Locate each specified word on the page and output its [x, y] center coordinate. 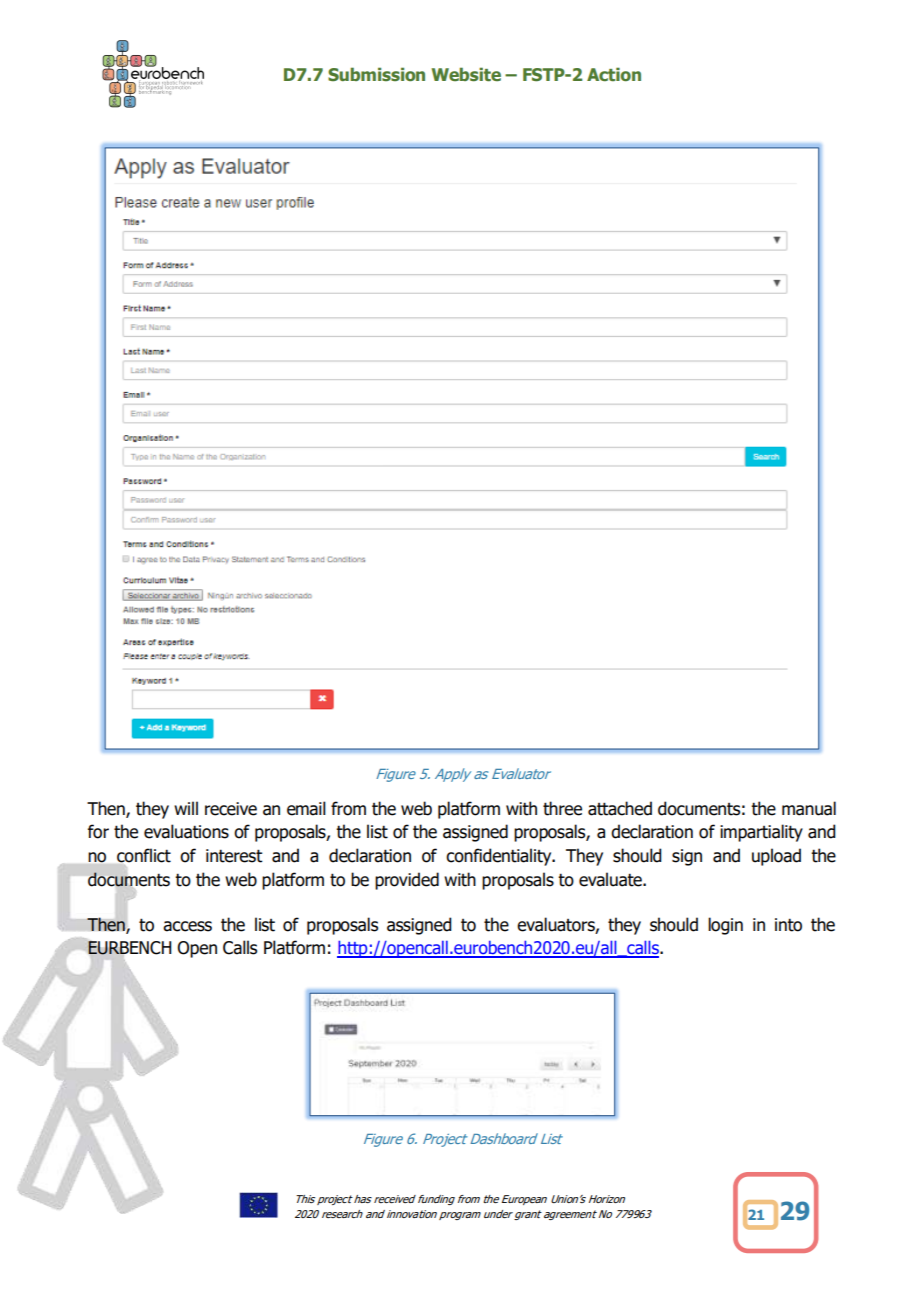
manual [809, 808]
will [186, 808]
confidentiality [500, 857]
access [187, 926]
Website [466, 74]
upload [776, 857]
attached [620, 808]
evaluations [186, 831]
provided [407, 881]
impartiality [761, 833]
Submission [376, 74]
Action [614, 74]
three [562, 808]
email [306, 808]
